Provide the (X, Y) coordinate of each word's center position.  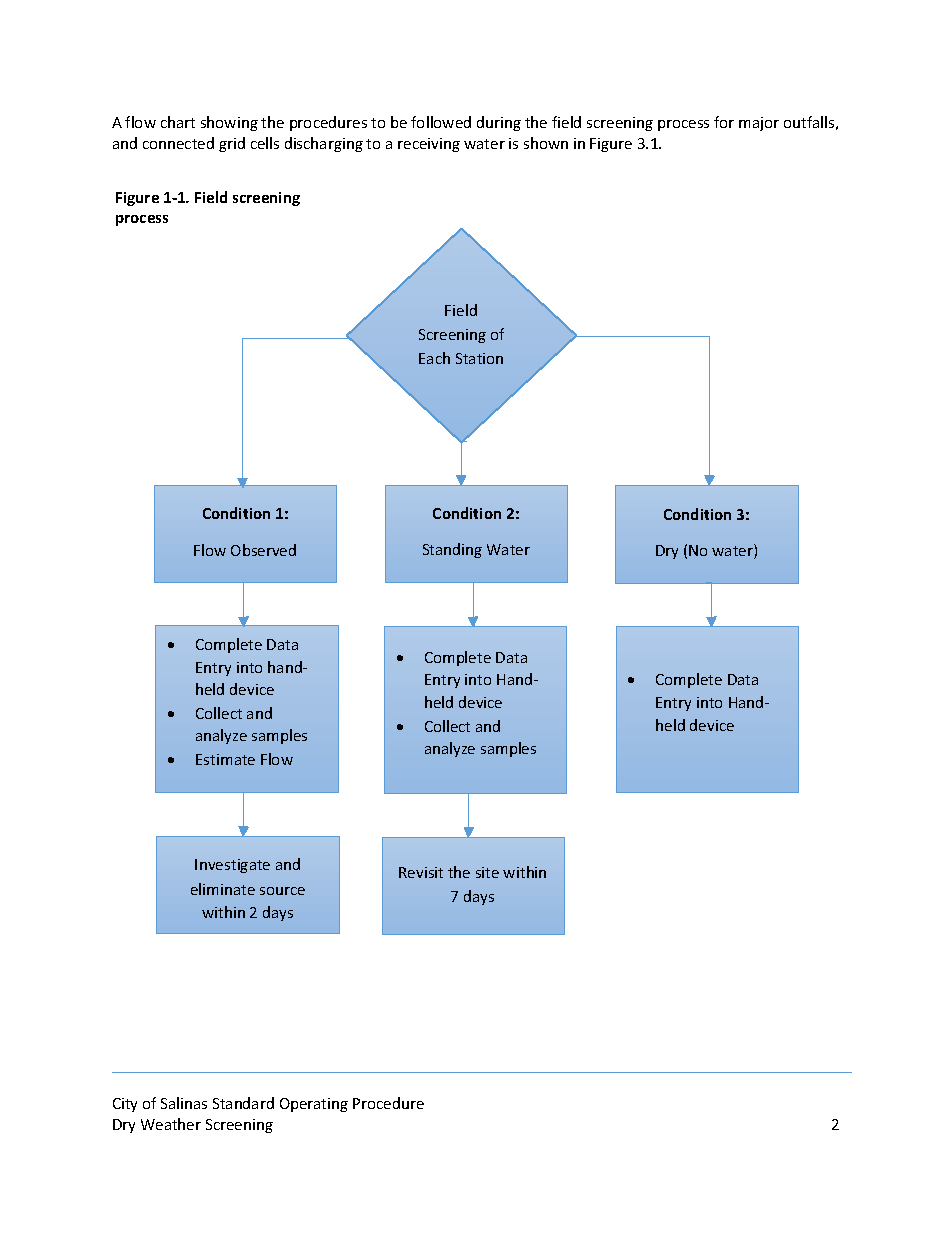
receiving (429, 145)
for (724, 122)
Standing (452, 550)
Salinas (184, 1103)
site (487, 872)
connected (178, 143)
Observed (263, 550)
